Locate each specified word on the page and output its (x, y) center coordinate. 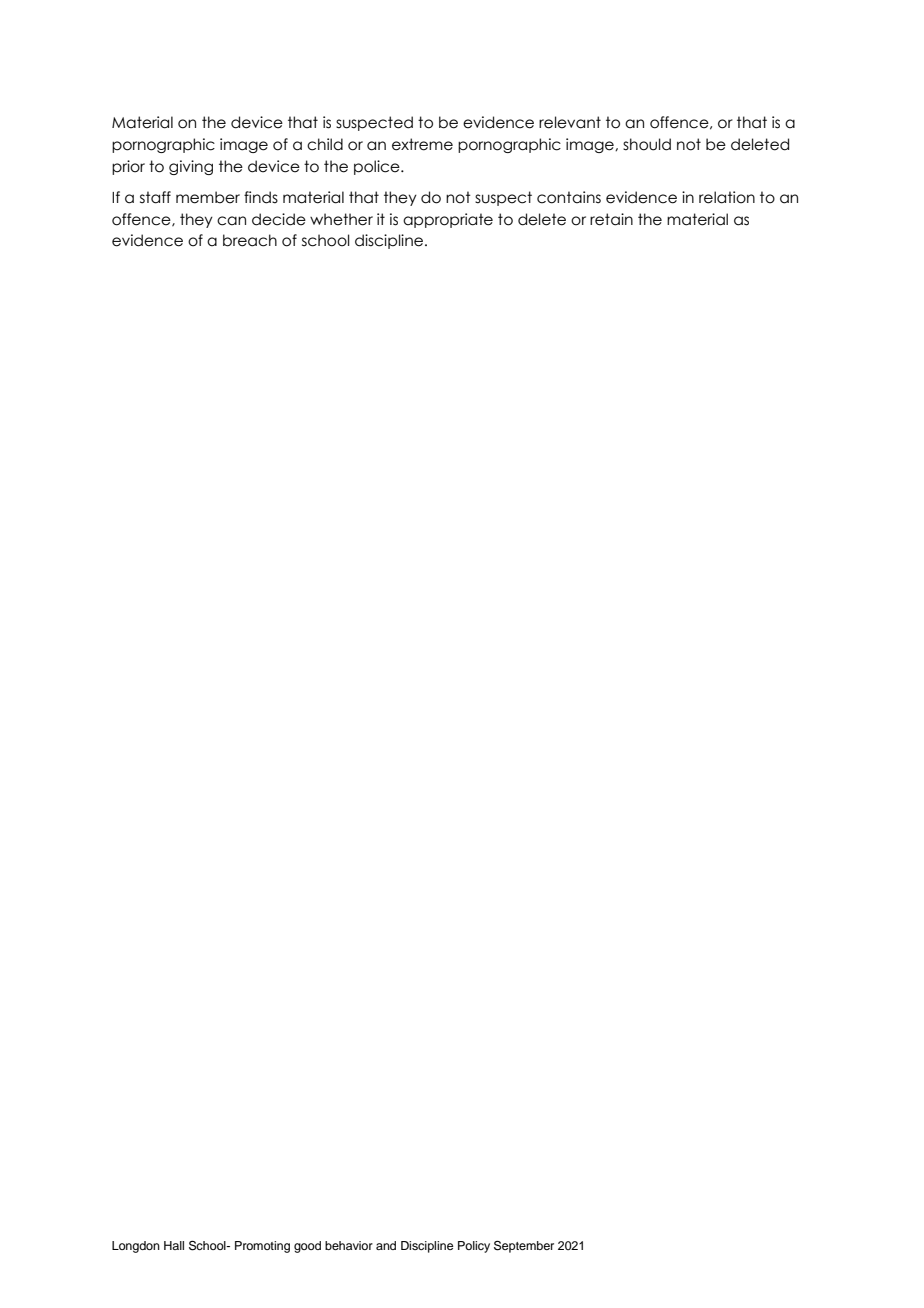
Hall (174, 1245)
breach (250, 240)
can (231, 221)
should (647, 144)
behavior (349, 1245)
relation (727, 197)
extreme (422, 144)
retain (611, 219)
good (307, 1247)
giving (191, 167)
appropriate (448, 220)
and (386, 1245)
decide (279, 219)
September (524, 1247)
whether (341, 219)
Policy (474, 1247)
